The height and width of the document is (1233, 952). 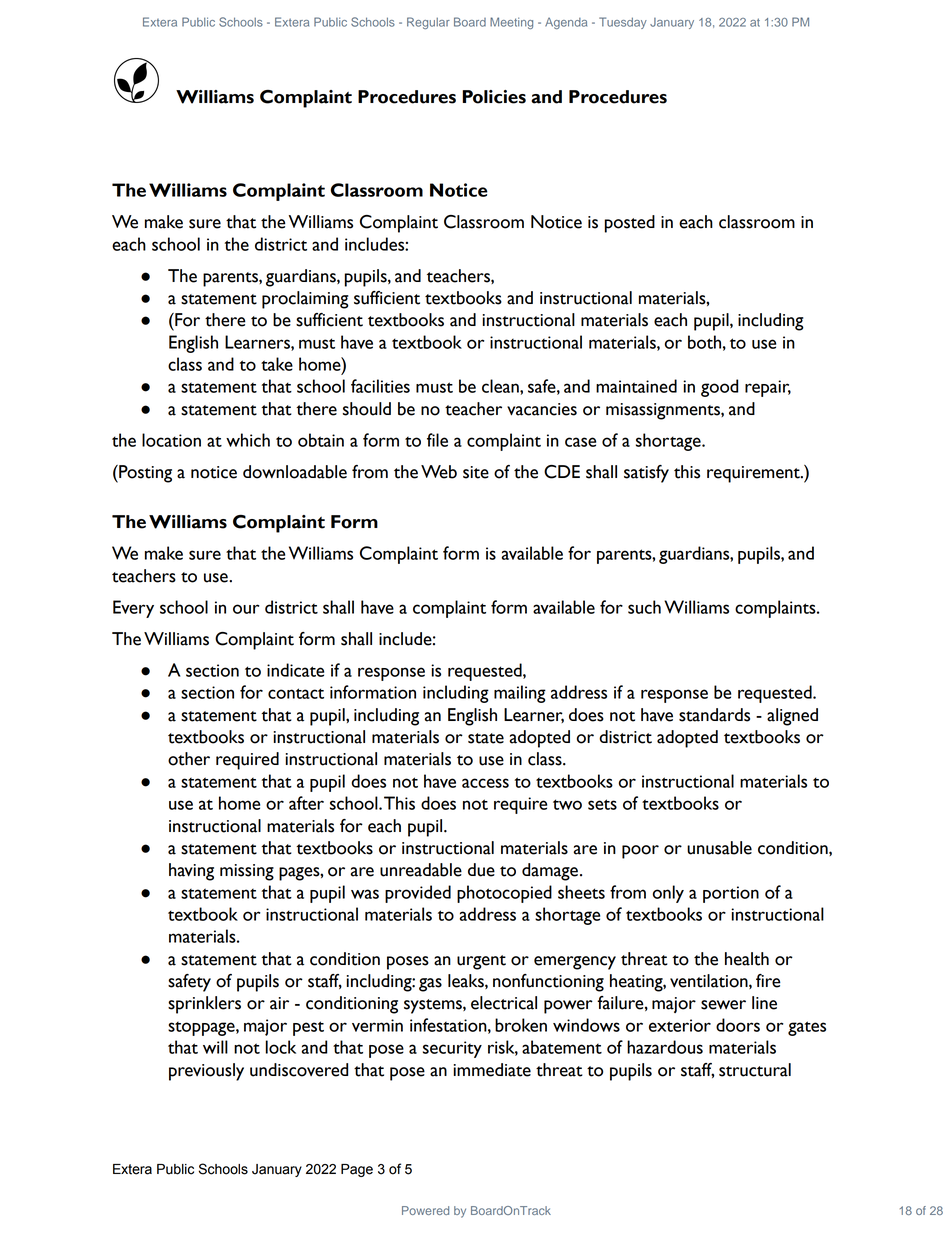 I want to click on mailing, so click(x=520, y=694).
